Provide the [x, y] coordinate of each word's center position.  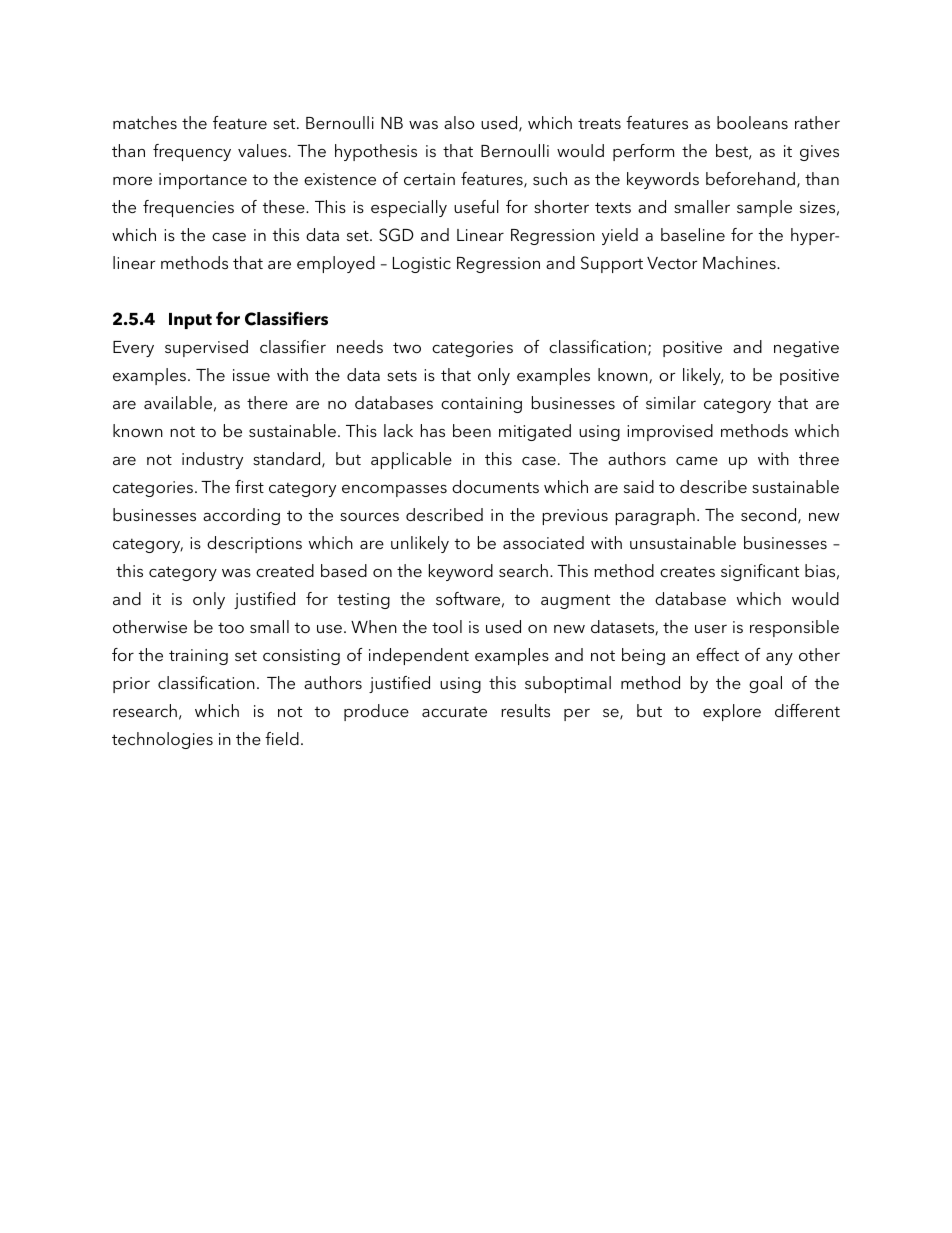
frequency [192, 152]
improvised [670, 432]
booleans [752, 122]
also [459, 122]
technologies [162, 740]
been [472, 430]
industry [212, 460]
